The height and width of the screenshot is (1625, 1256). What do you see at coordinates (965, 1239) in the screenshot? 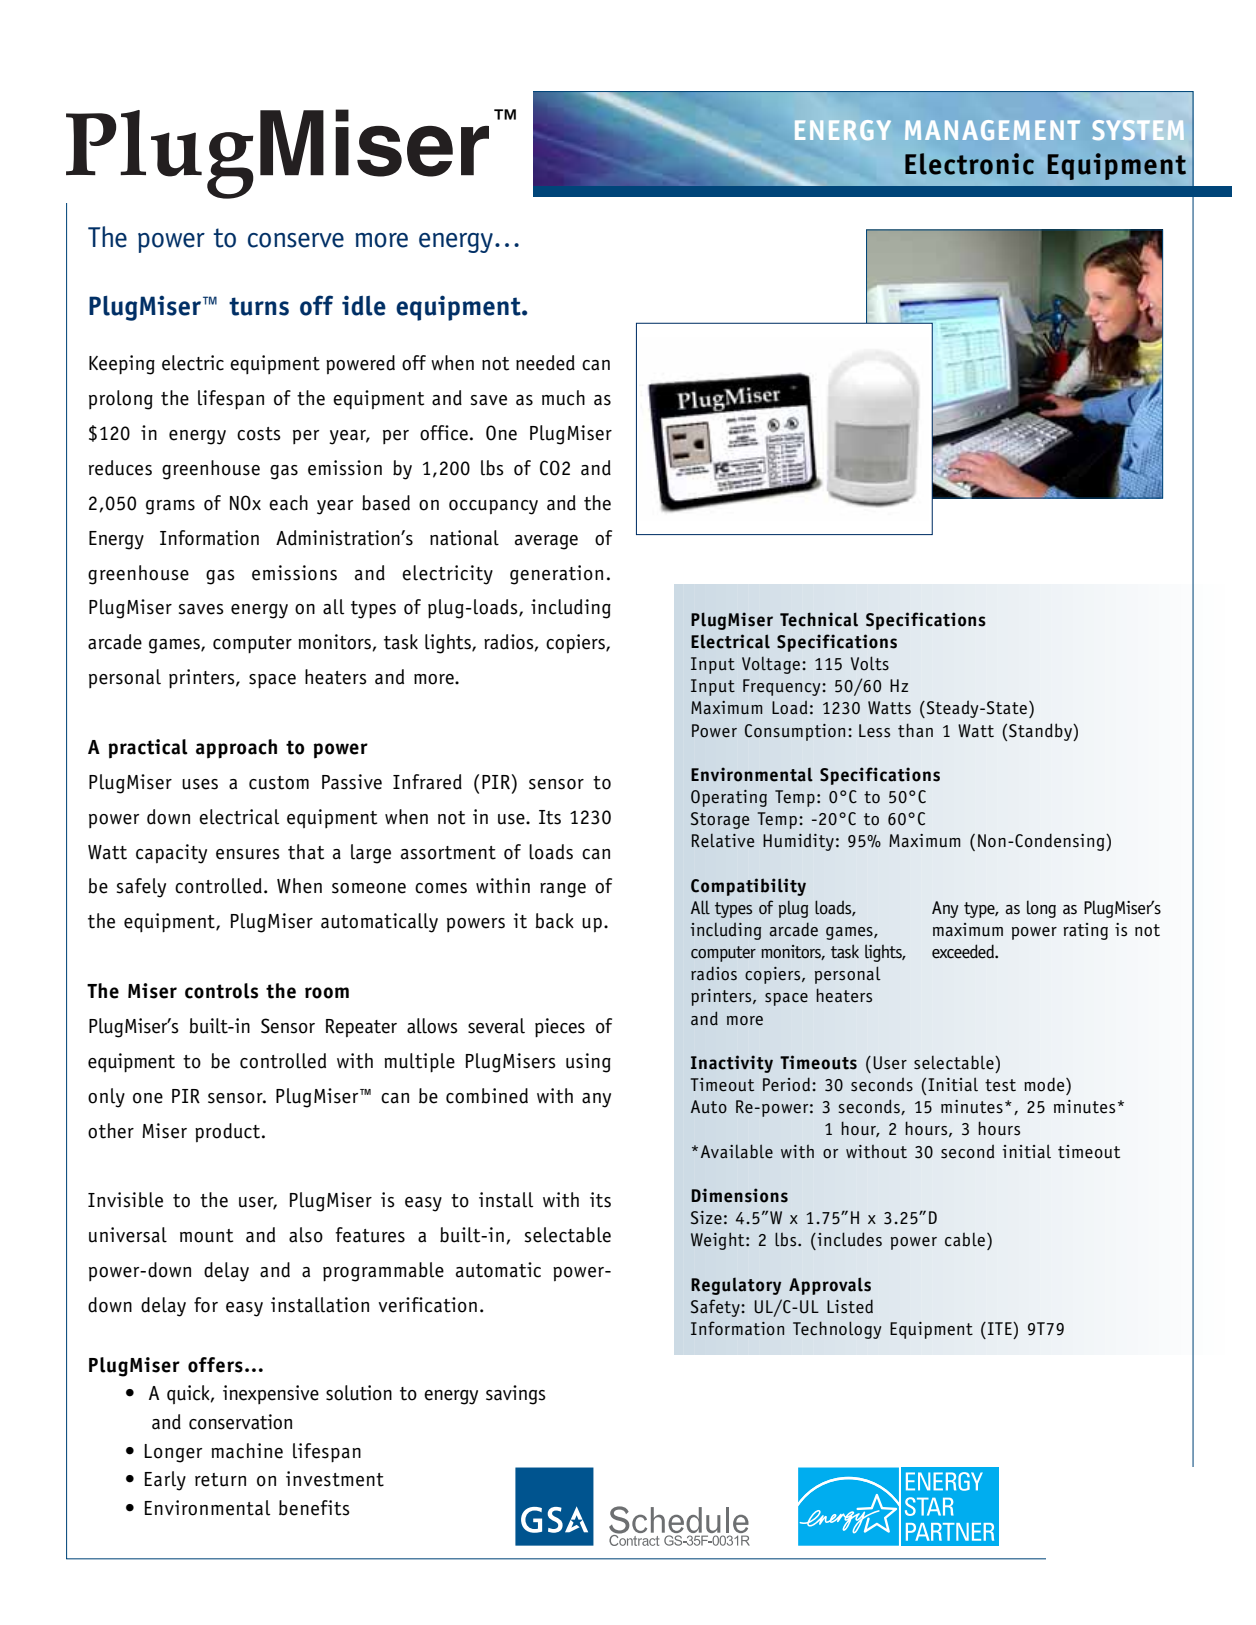
I see `cable` at bounding box center [965, 1239].
